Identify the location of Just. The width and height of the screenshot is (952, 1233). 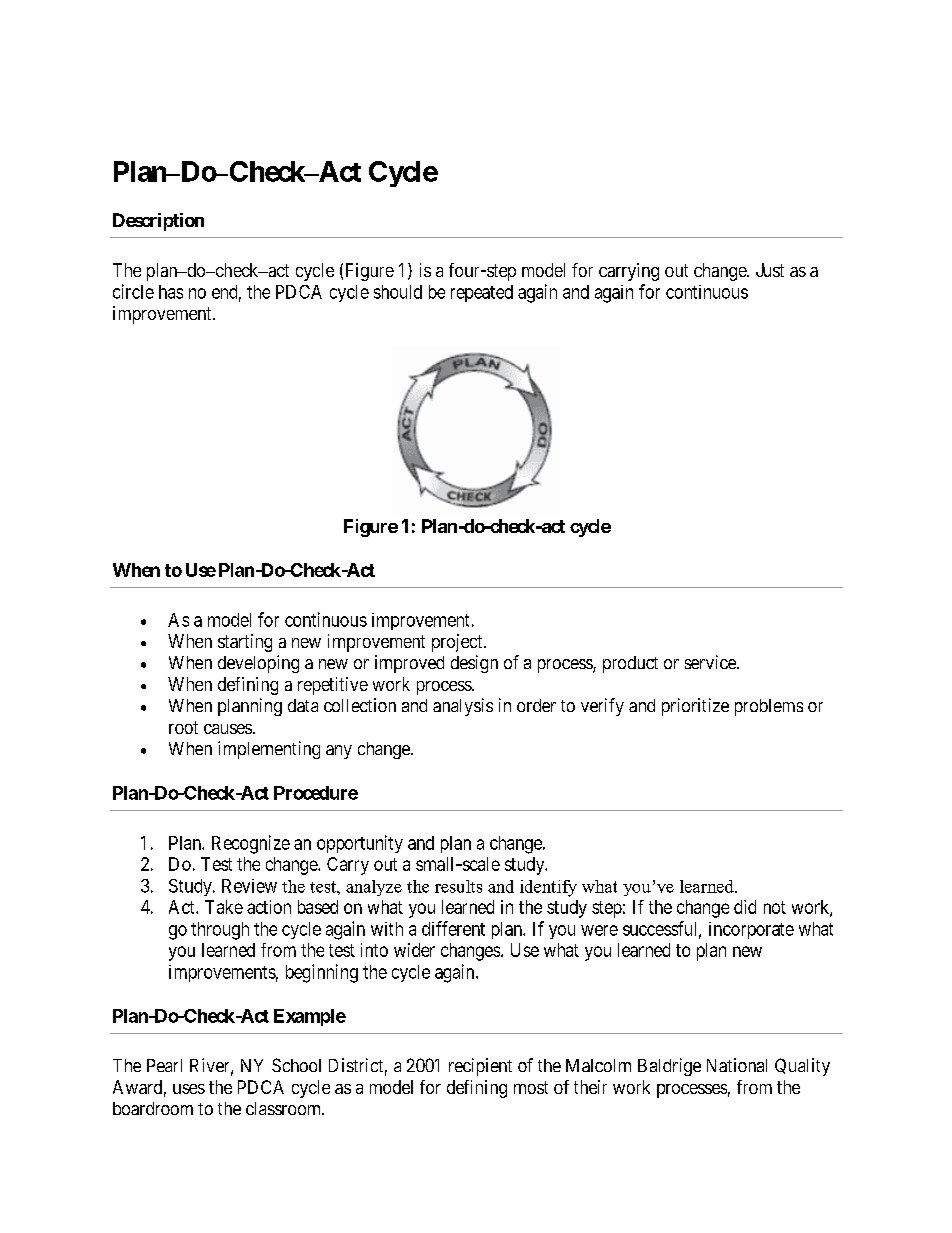
(770, 270).
